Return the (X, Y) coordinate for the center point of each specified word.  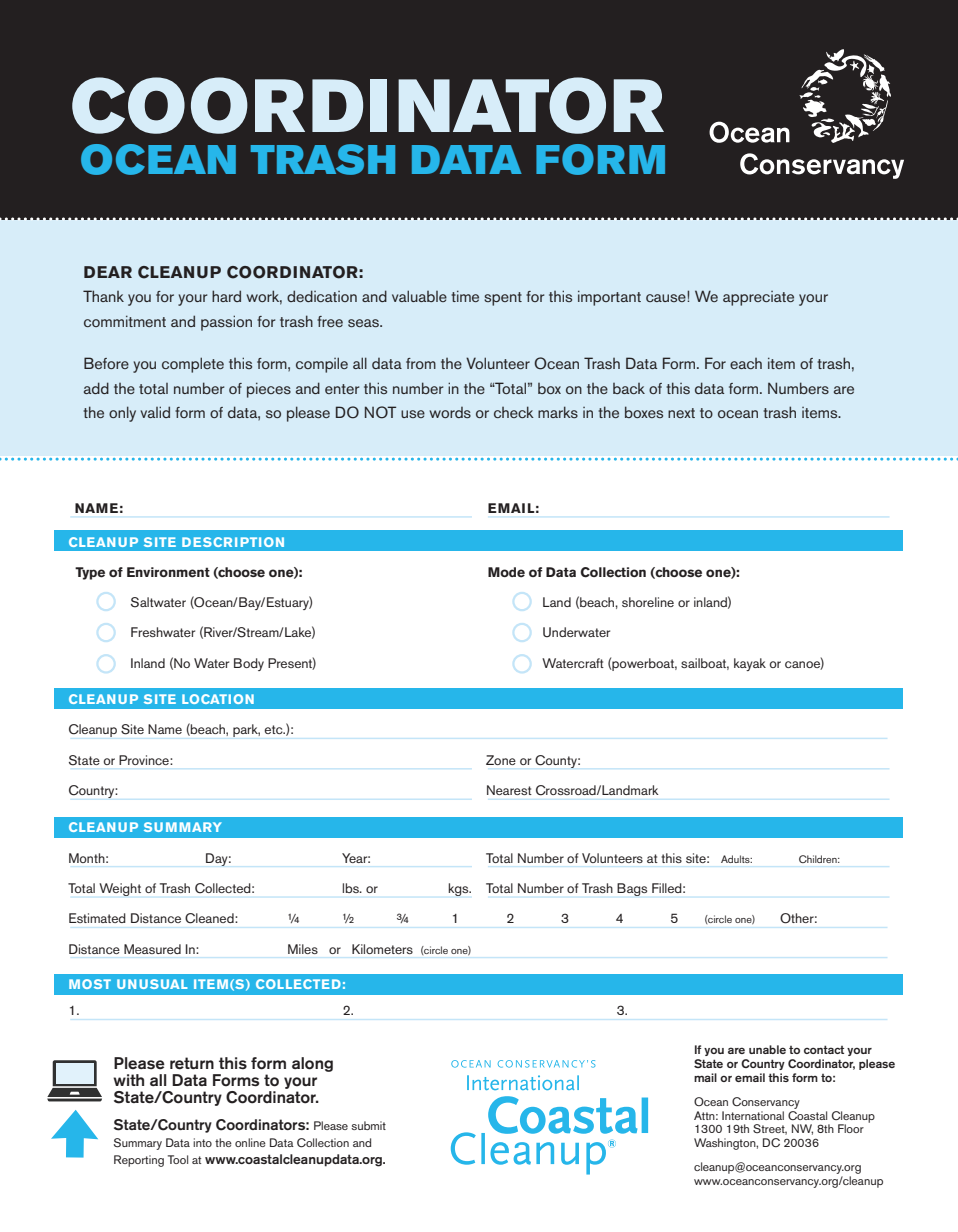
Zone (501, 760)
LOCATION (218, 699)
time (465, 296)
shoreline (648, 602)
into (202, 1142)
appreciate (758, 298)
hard (226, 296)
